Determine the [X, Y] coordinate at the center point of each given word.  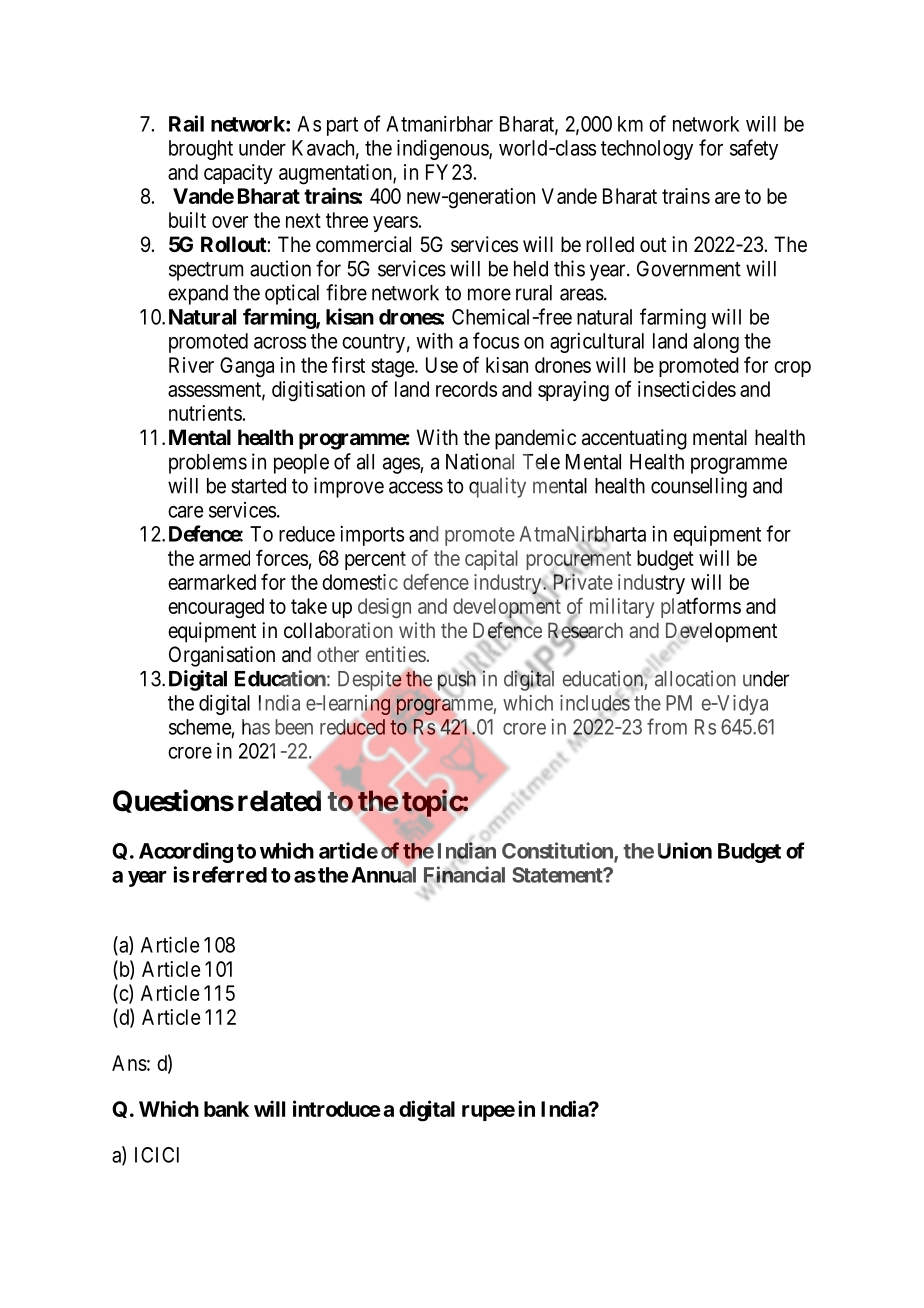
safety [754, 149]
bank [226, 1109]
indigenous [443, 149]
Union [685, 850]
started [258, 486]
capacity [238, 174]
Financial [464, 874]
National [480, 461]
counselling [699, 487]
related [279, 801]
